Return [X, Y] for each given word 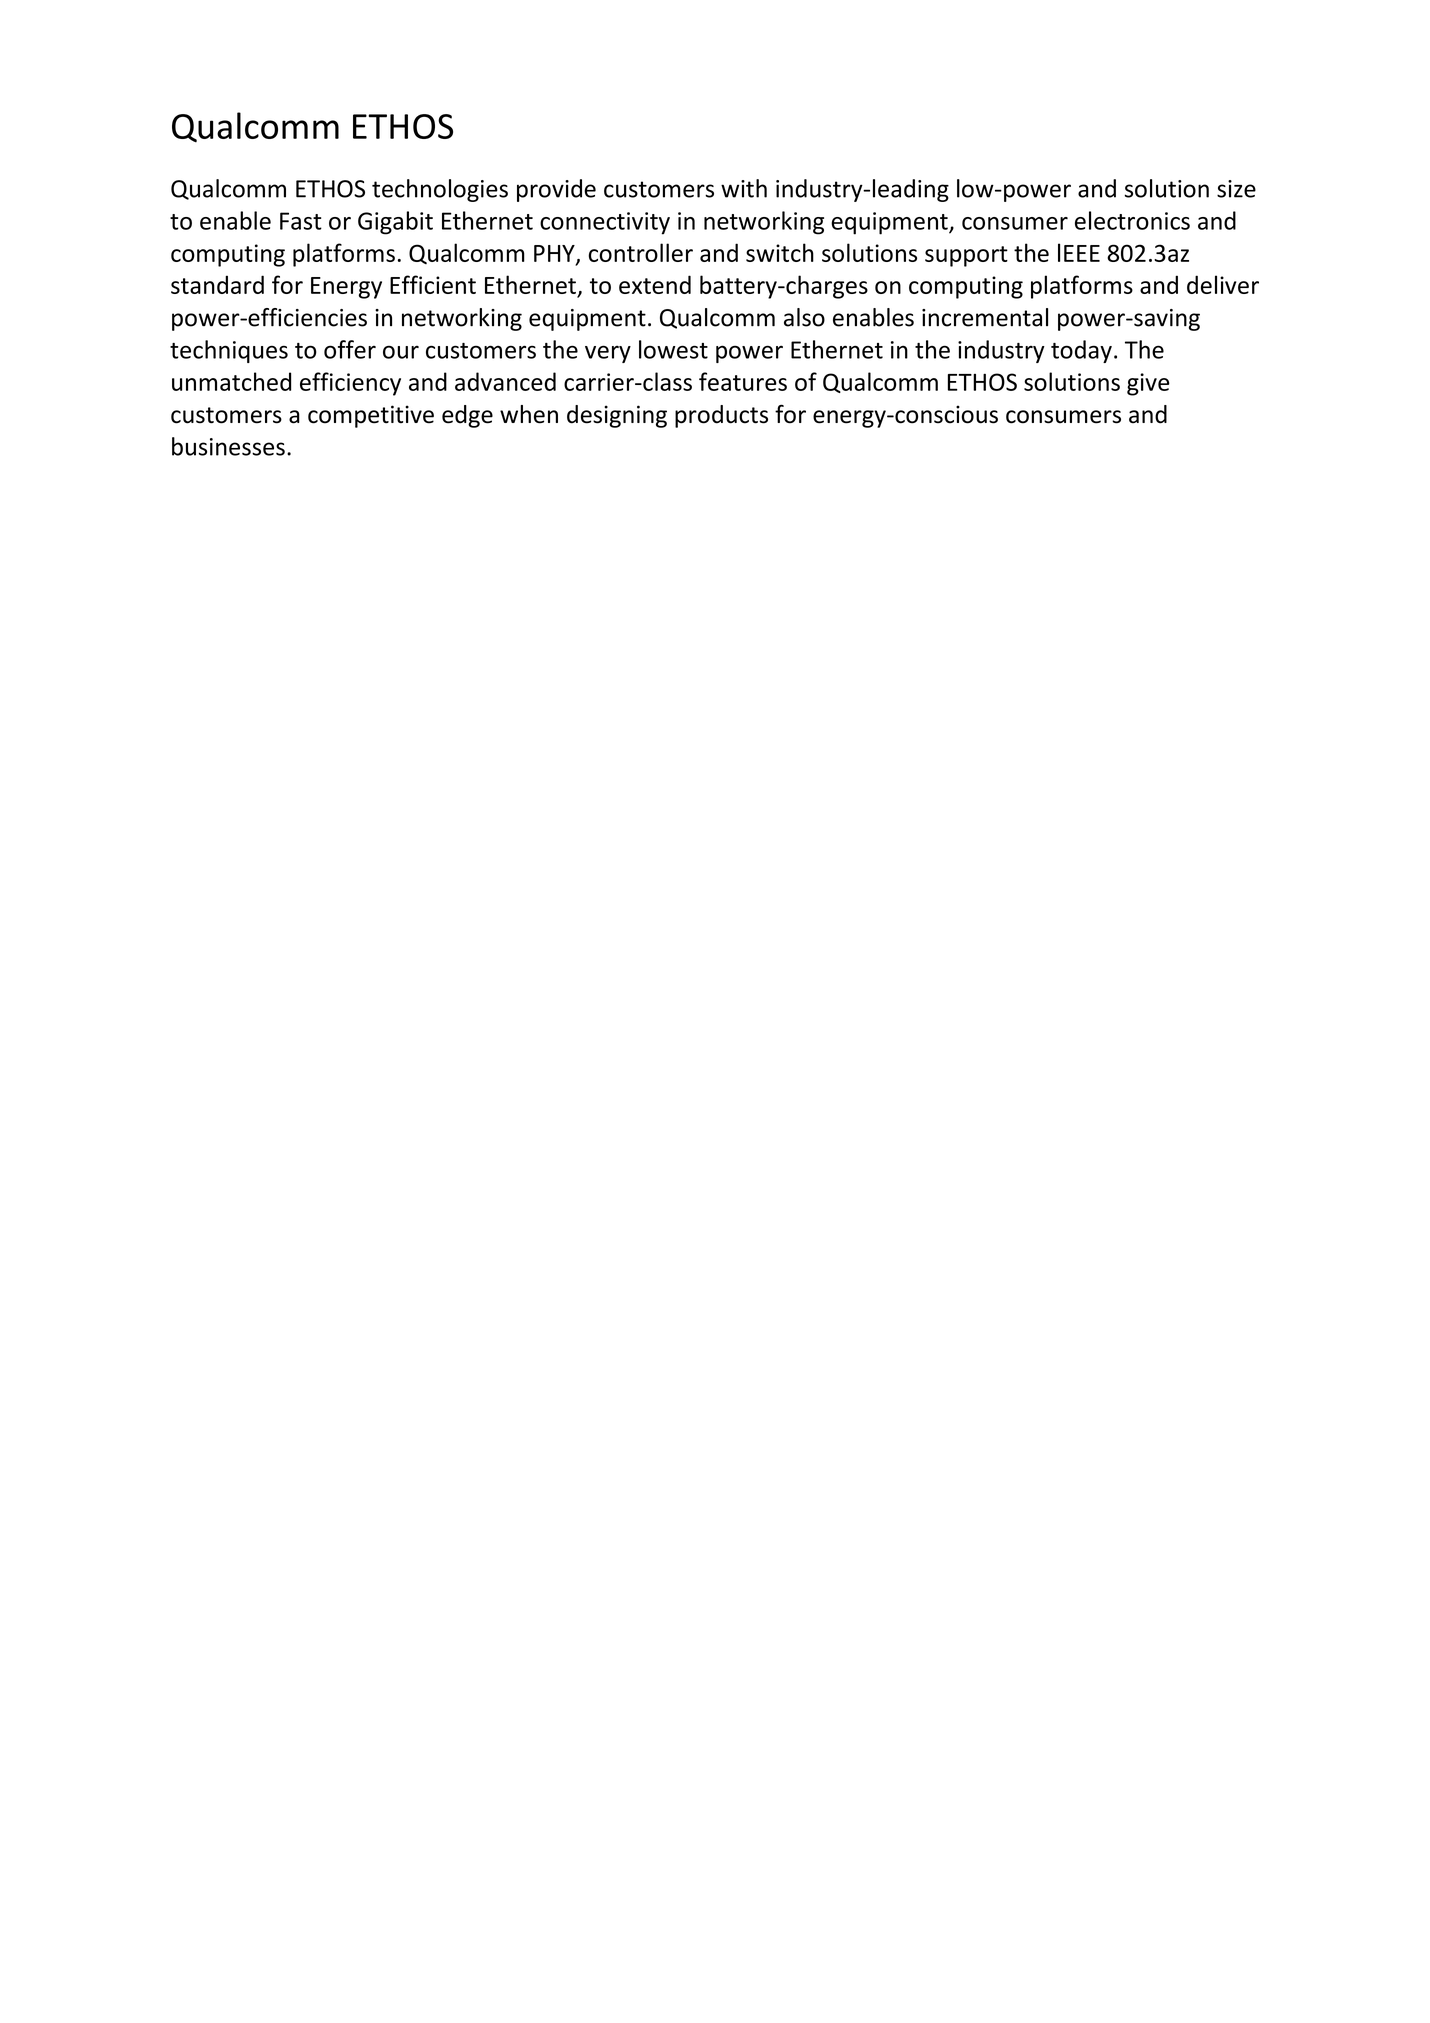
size [1236, 189]
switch [780, 252]
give [1148, 384]
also [804, 317]
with [744, 188]
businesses [228, 446]
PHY [555, 254]
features [743, 381]
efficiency [350, 384]
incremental [985, 317]
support [966, 256]
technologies [440, 190]
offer [350, 349]
